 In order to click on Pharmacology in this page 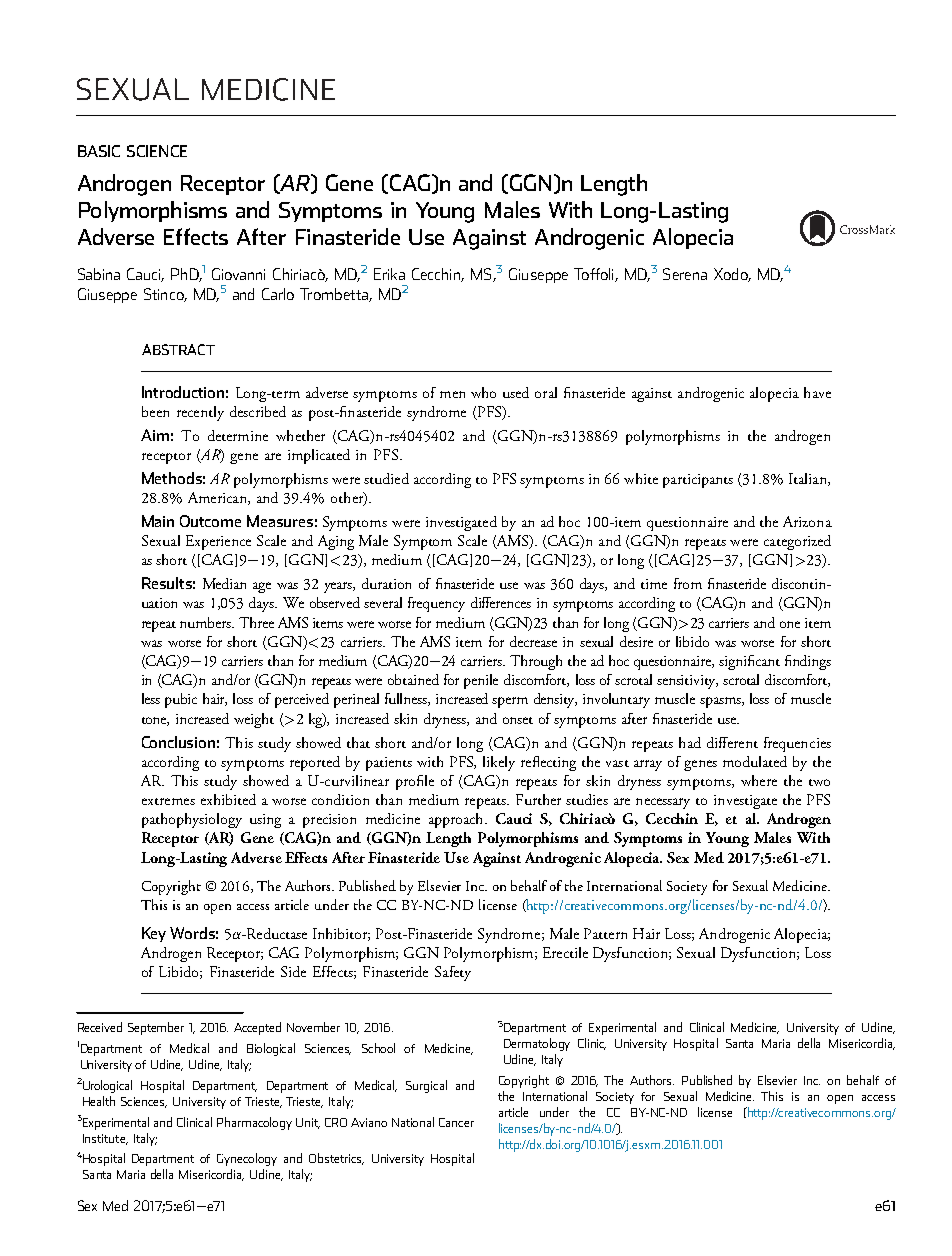, I will do `click(254, 1123)`.
